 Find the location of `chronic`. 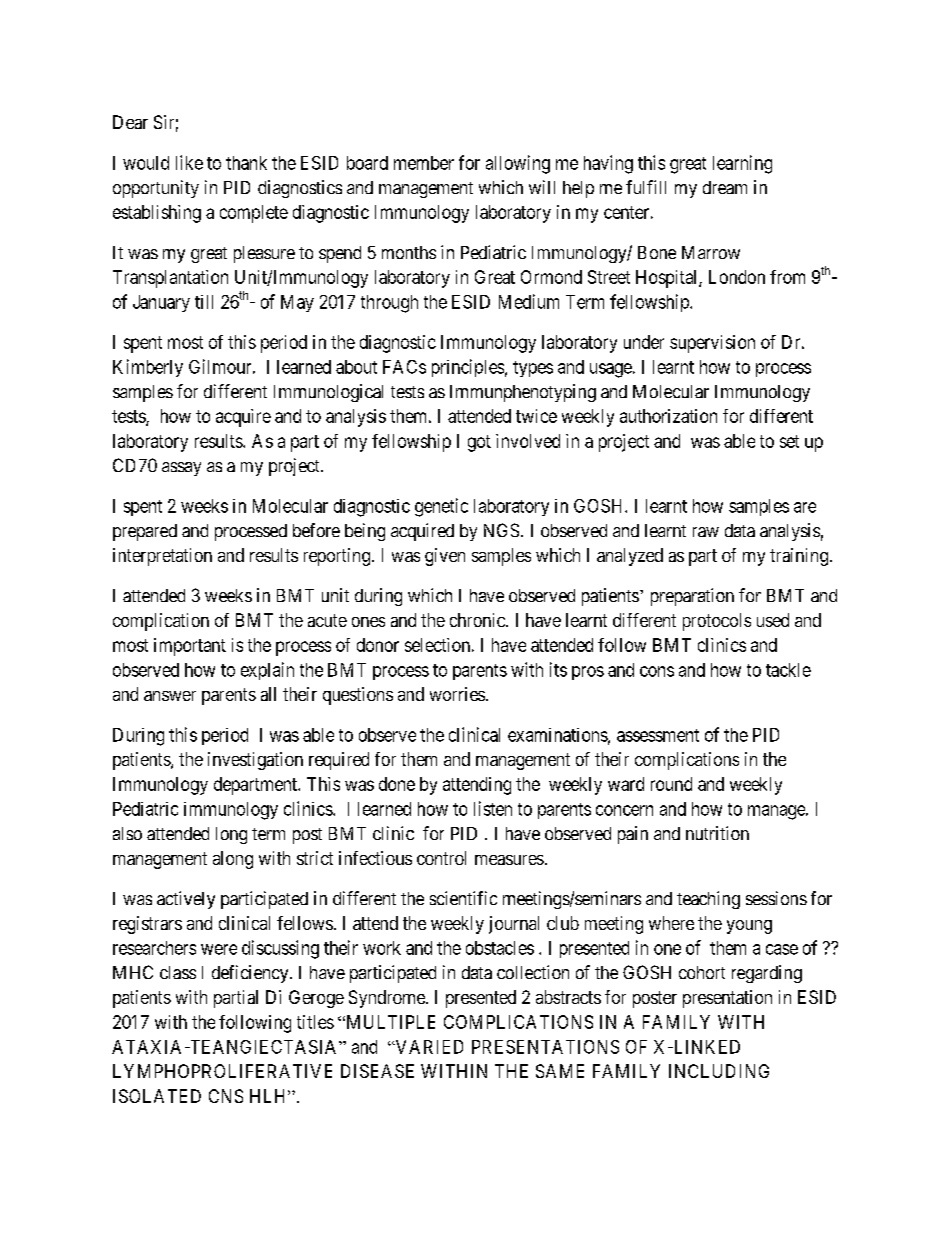

chronic is located at coordinates (478, 620).
